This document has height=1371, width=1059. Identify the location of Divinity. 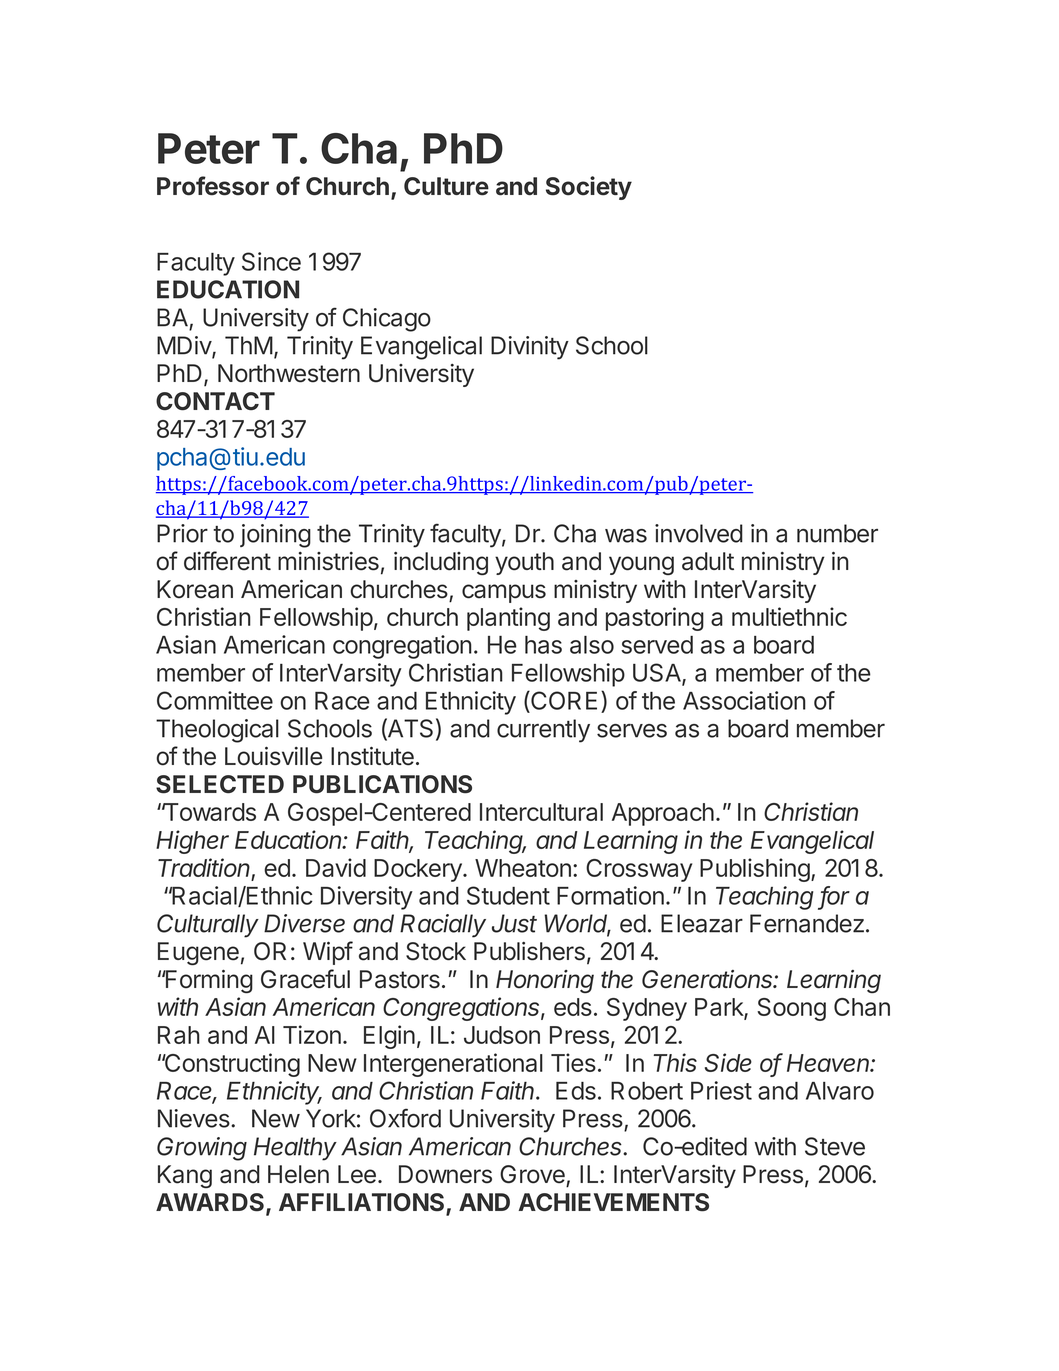
(530, 348).
